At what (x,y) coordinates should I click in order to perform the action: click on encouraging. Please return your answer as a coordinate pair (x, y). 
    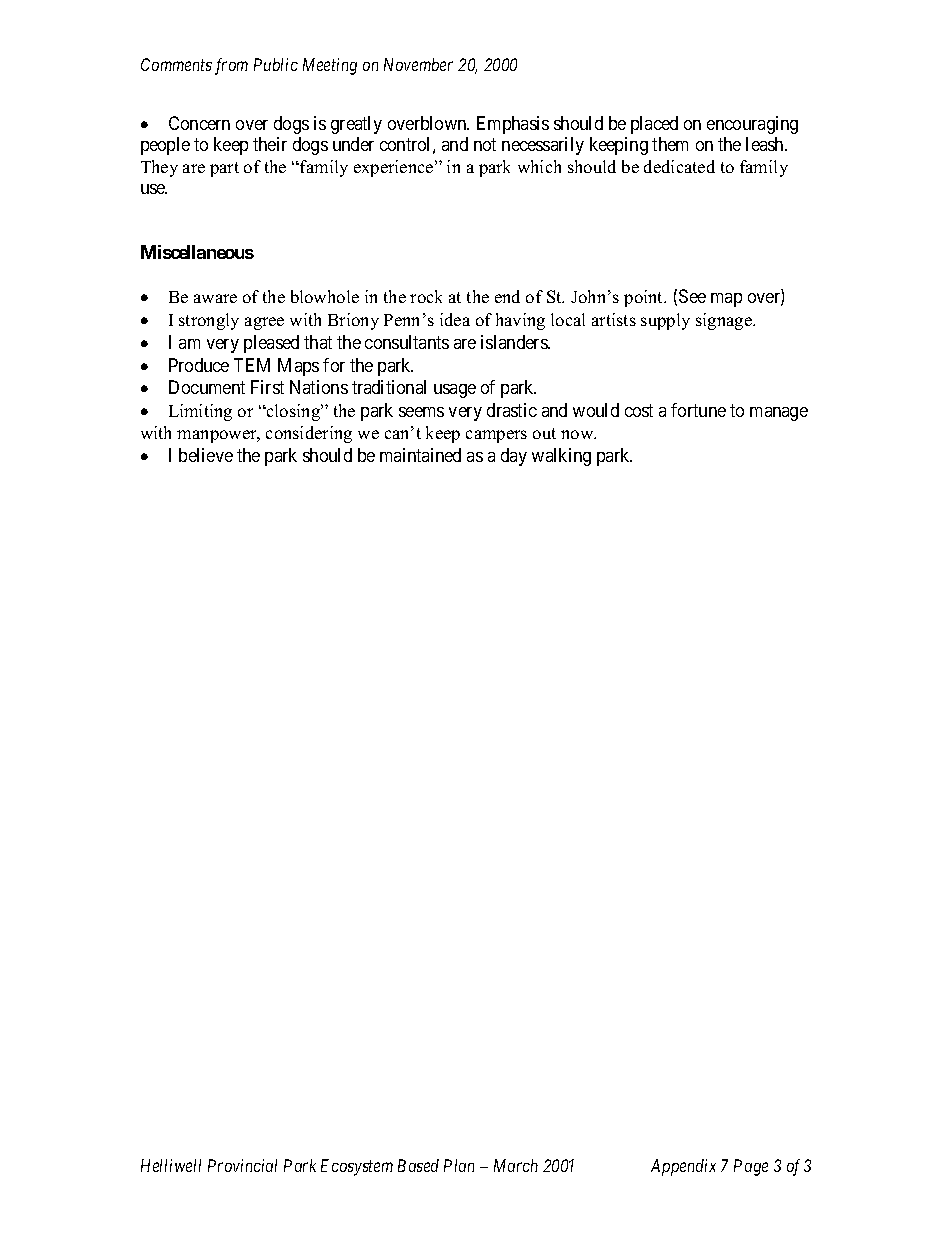
    Looking at the image, I should click on (752, 125).
